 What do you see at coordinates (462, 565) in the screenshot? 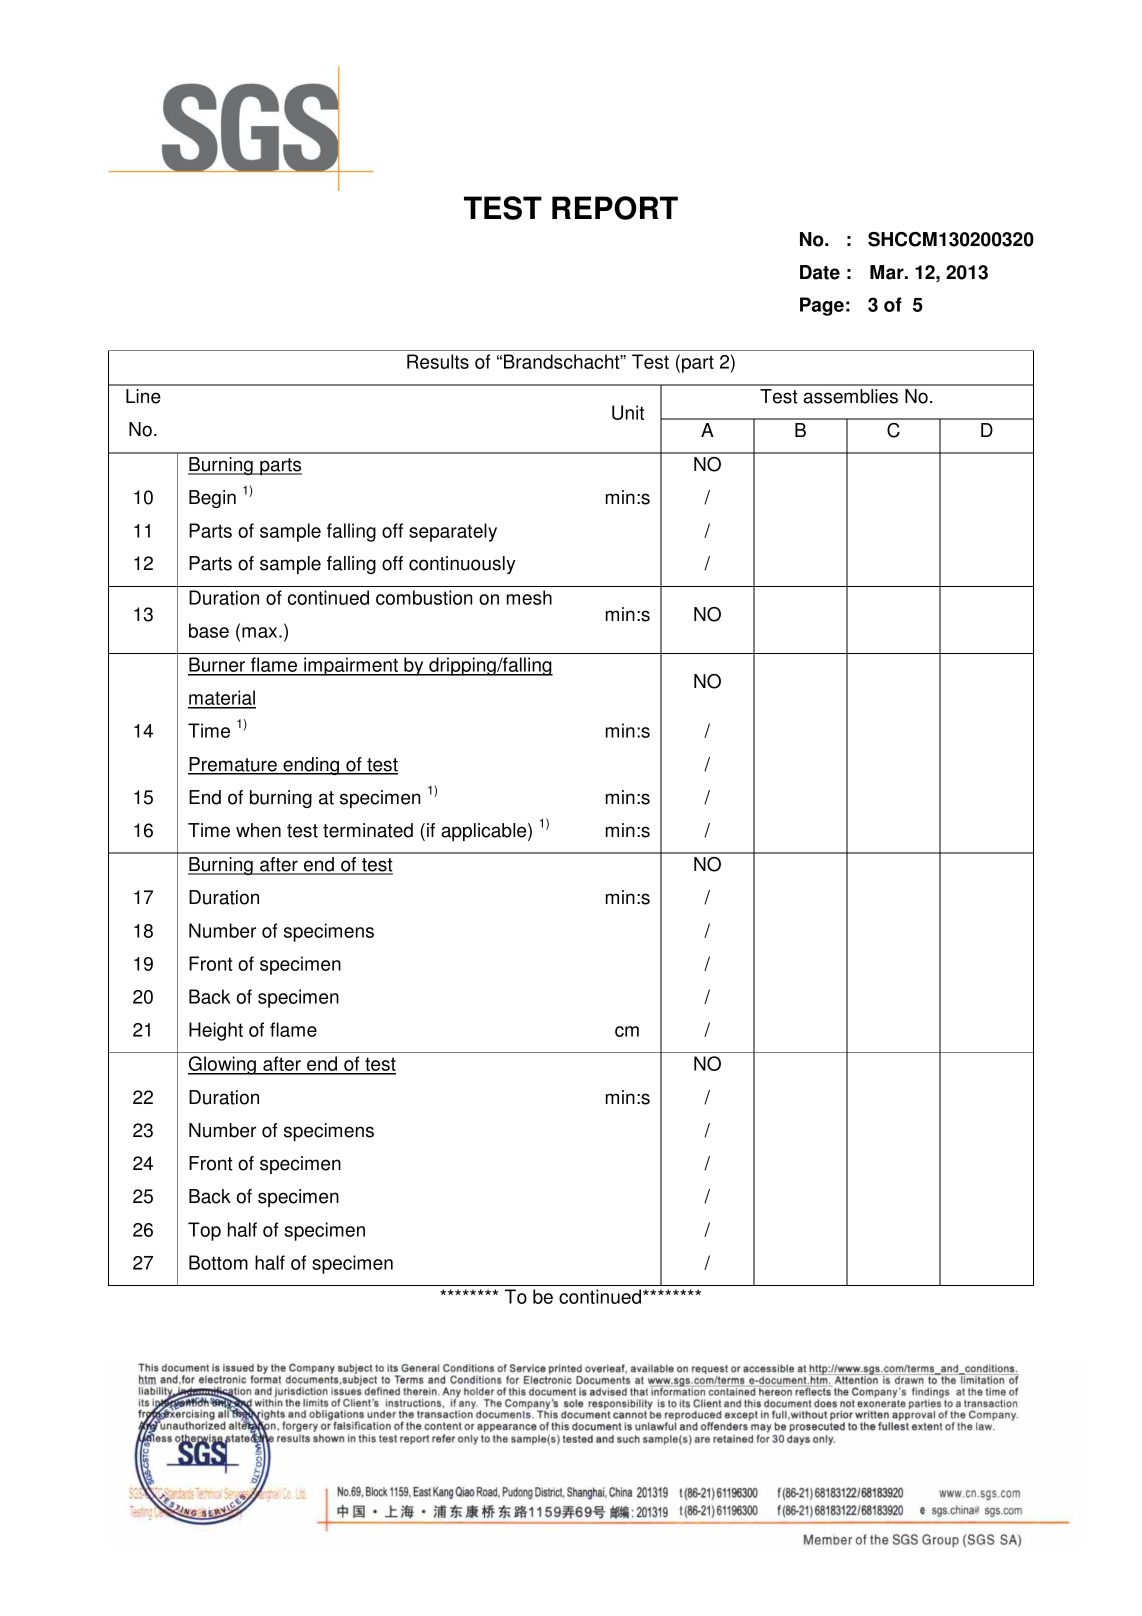
I see `continuously` at bounding box center [462, 565].
